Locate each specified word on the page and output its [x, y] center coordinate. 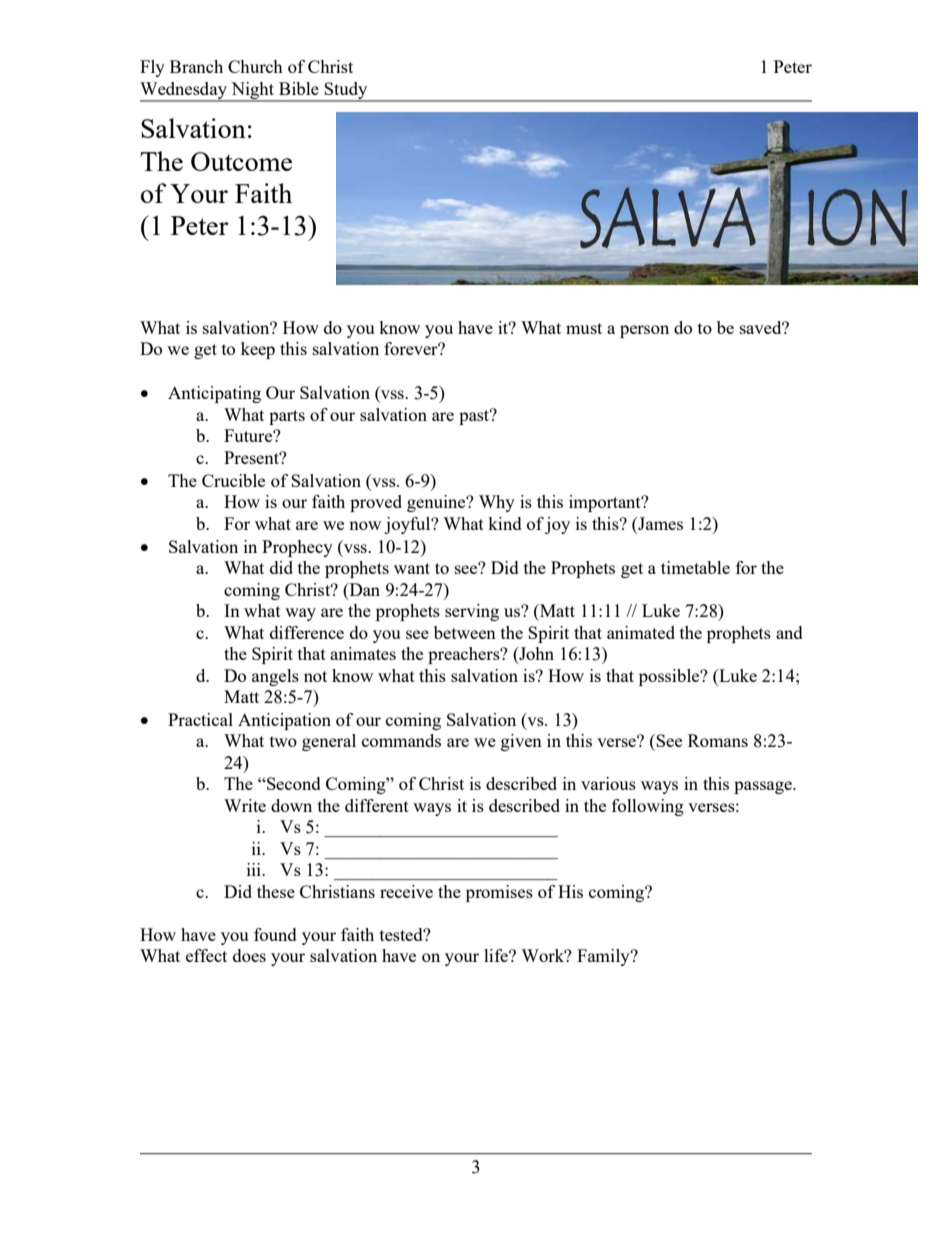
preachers [465, 655]
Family [604, 957]
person [644, 331]
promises [499, 893]
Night [253, 91]
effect [206, 955]
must [584, 328]
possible [670, 677]
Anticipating [214, 394]
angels [275, 677]
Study [346, 91]
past [475, 417]
